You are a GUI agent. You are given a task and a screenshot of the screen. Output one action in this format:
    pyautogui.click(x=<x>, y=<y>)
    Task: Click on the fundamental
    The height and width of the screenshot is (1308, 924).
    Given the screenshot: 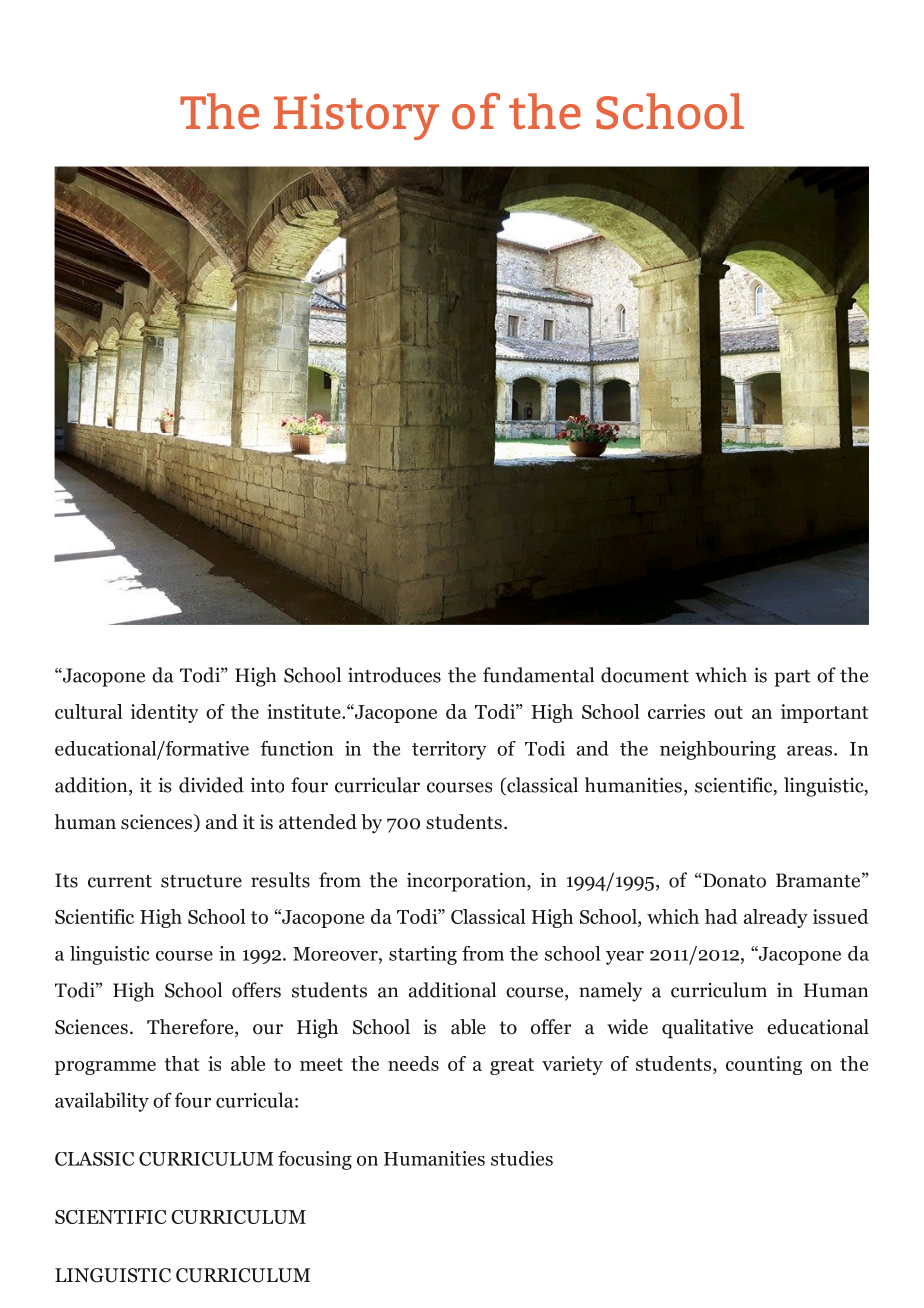 What is the action you would take?
    pyautogui.click(x=538, y=675)
